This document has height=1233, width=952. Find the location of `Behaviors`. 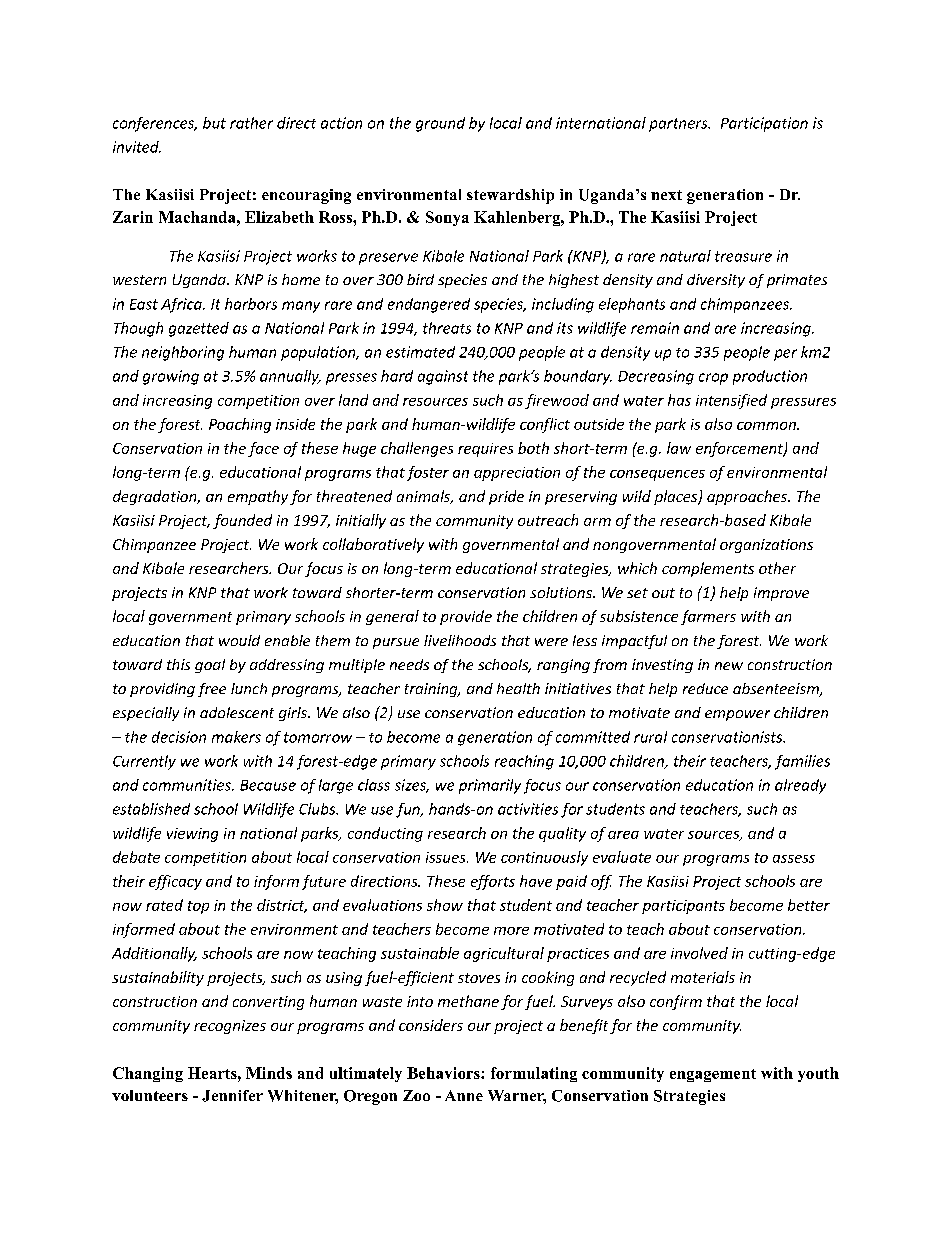

Behaviors is located at coordinates (444, 1073).
